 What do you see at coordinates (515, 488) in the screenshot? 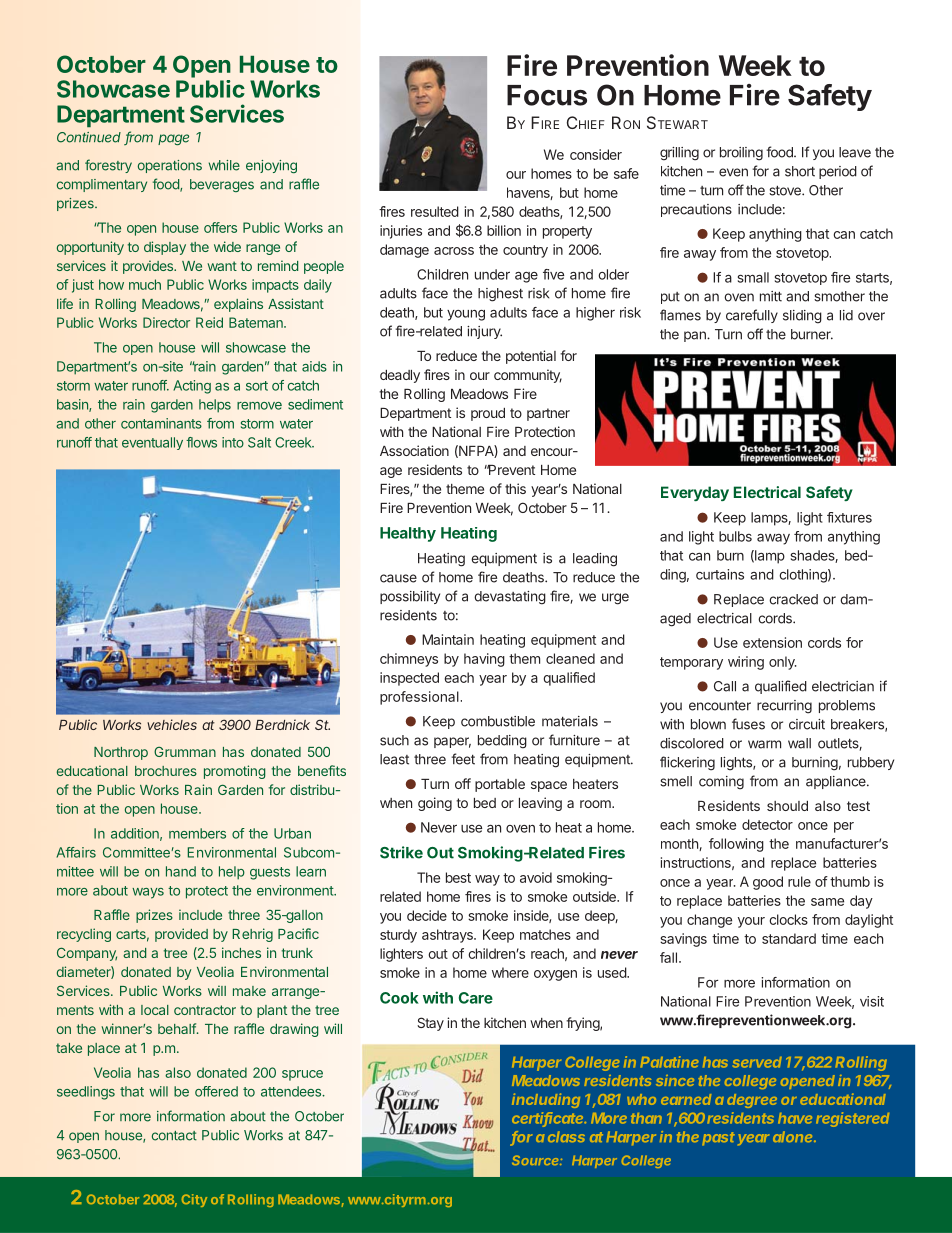
I see `this` at bounding box center [515, 488].
